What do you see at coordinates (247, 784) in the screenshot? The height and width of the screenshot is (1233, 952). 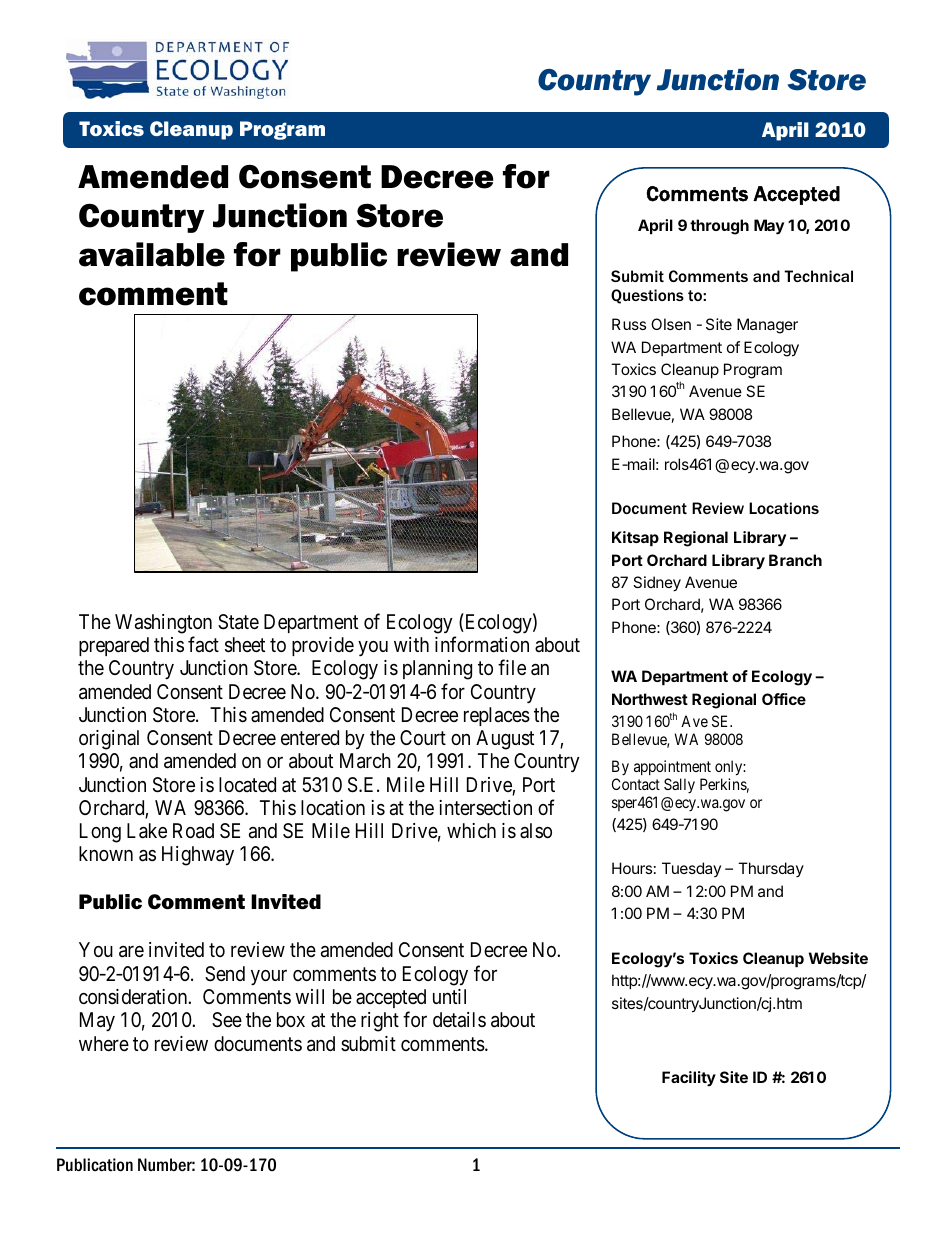 I see `located` at bounding box center [247, 784].
